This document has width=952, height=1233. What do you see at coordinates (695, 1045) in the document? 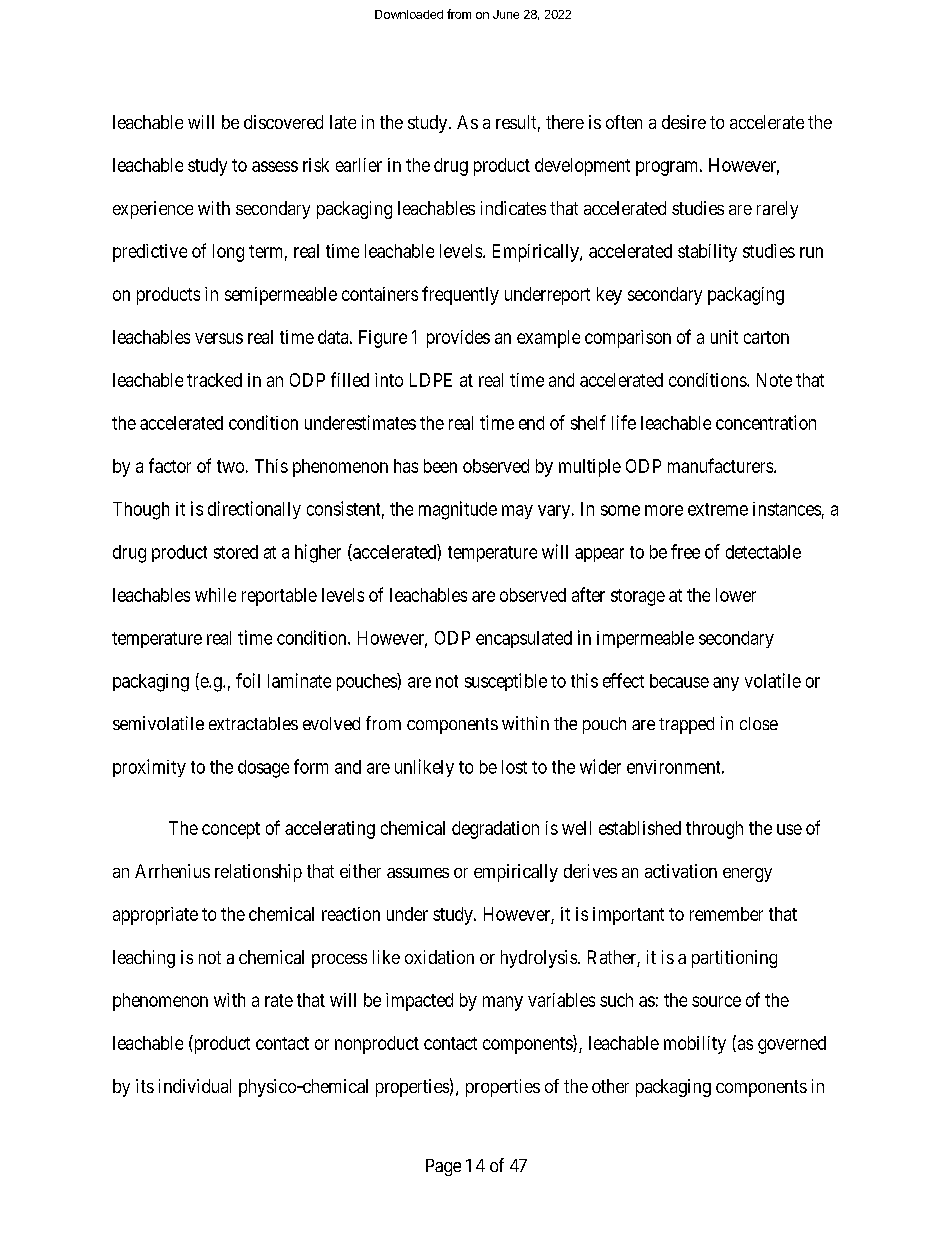
I see `mobility` at bounding box center [695, 1045].
